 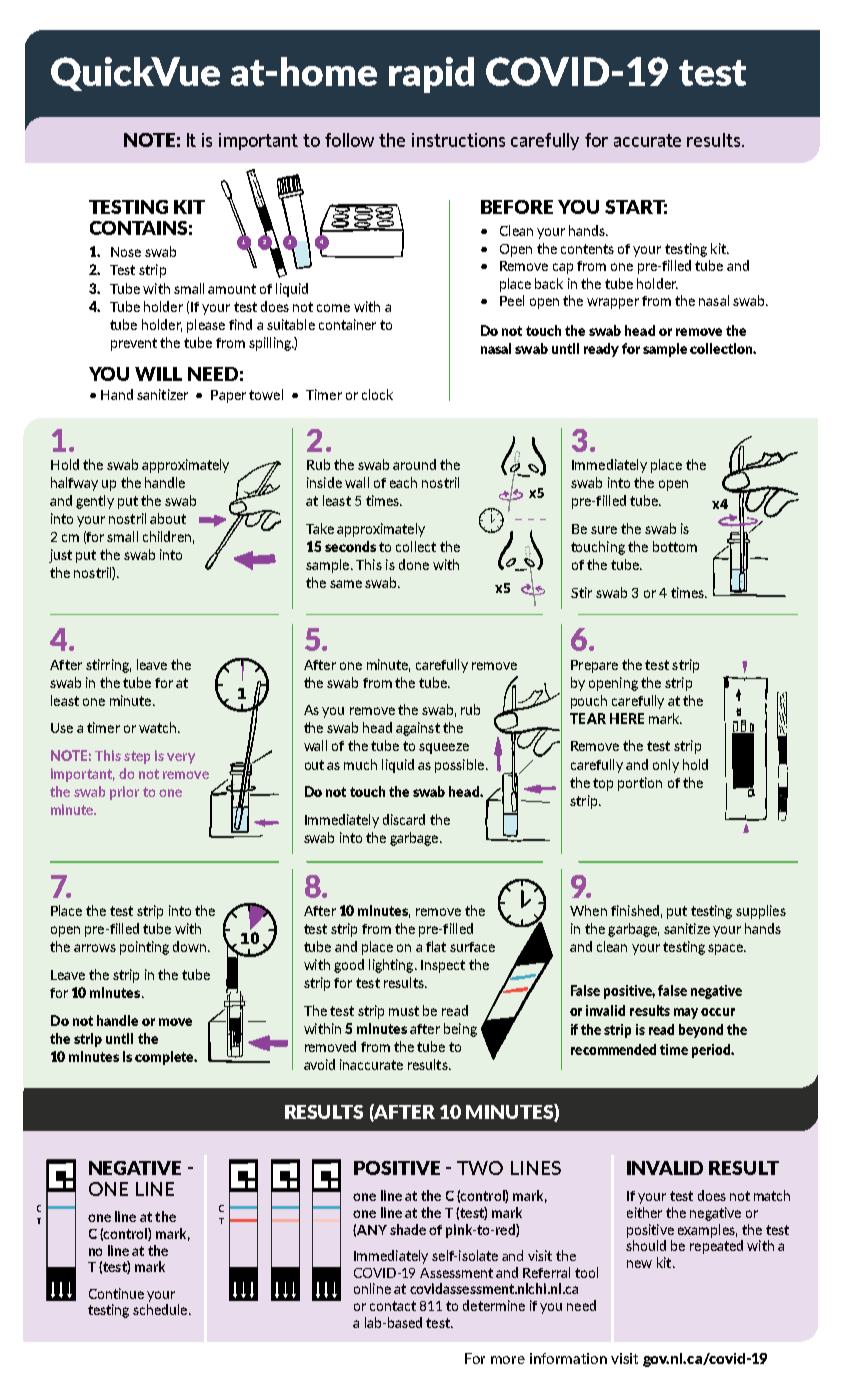 I want to click on Nose, so click(x=126, y=252).
